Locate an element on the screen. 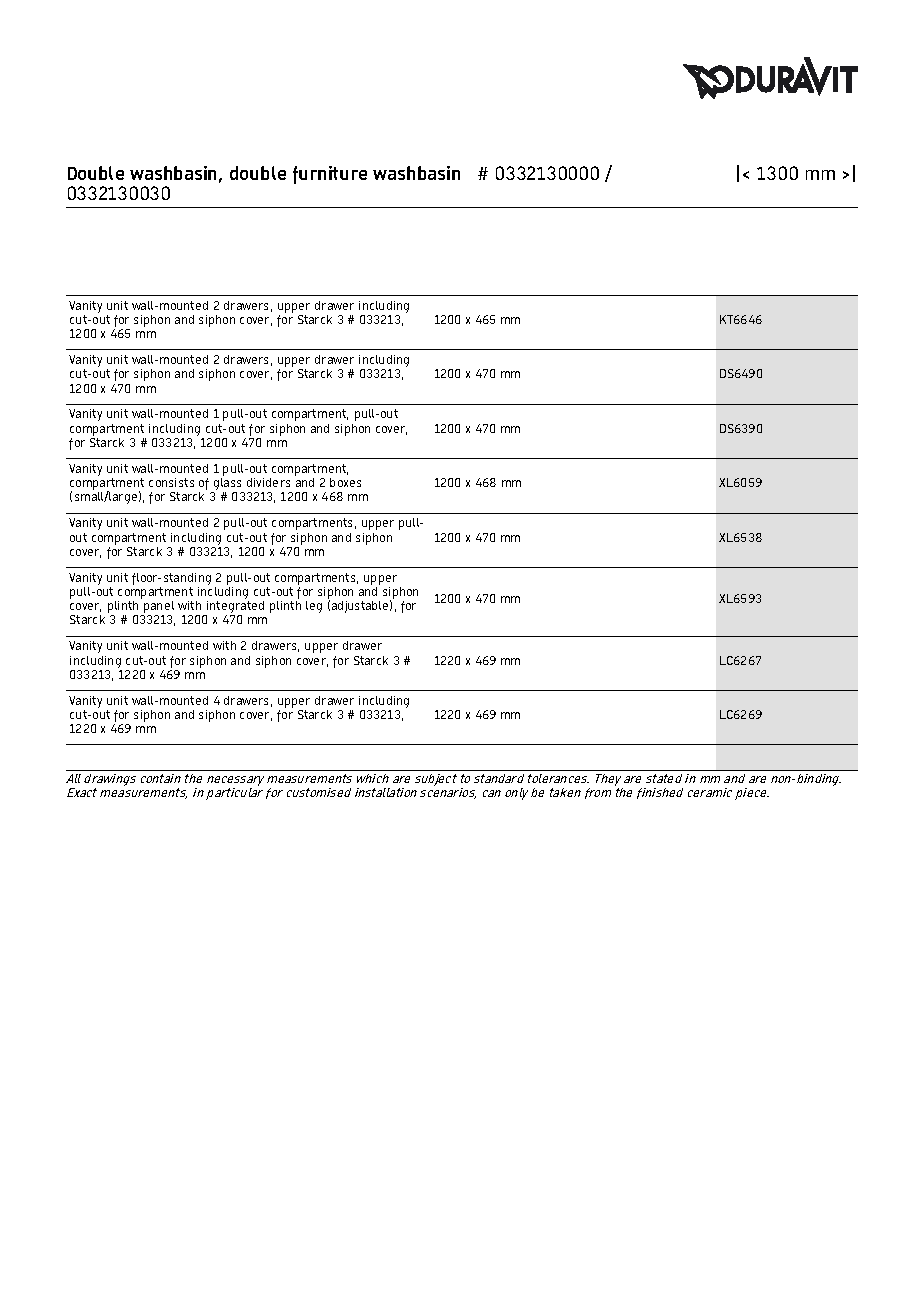 Image resolution: width=924 pixels, height=1308 pixels. integrated is located at coordinates (234, 608).
